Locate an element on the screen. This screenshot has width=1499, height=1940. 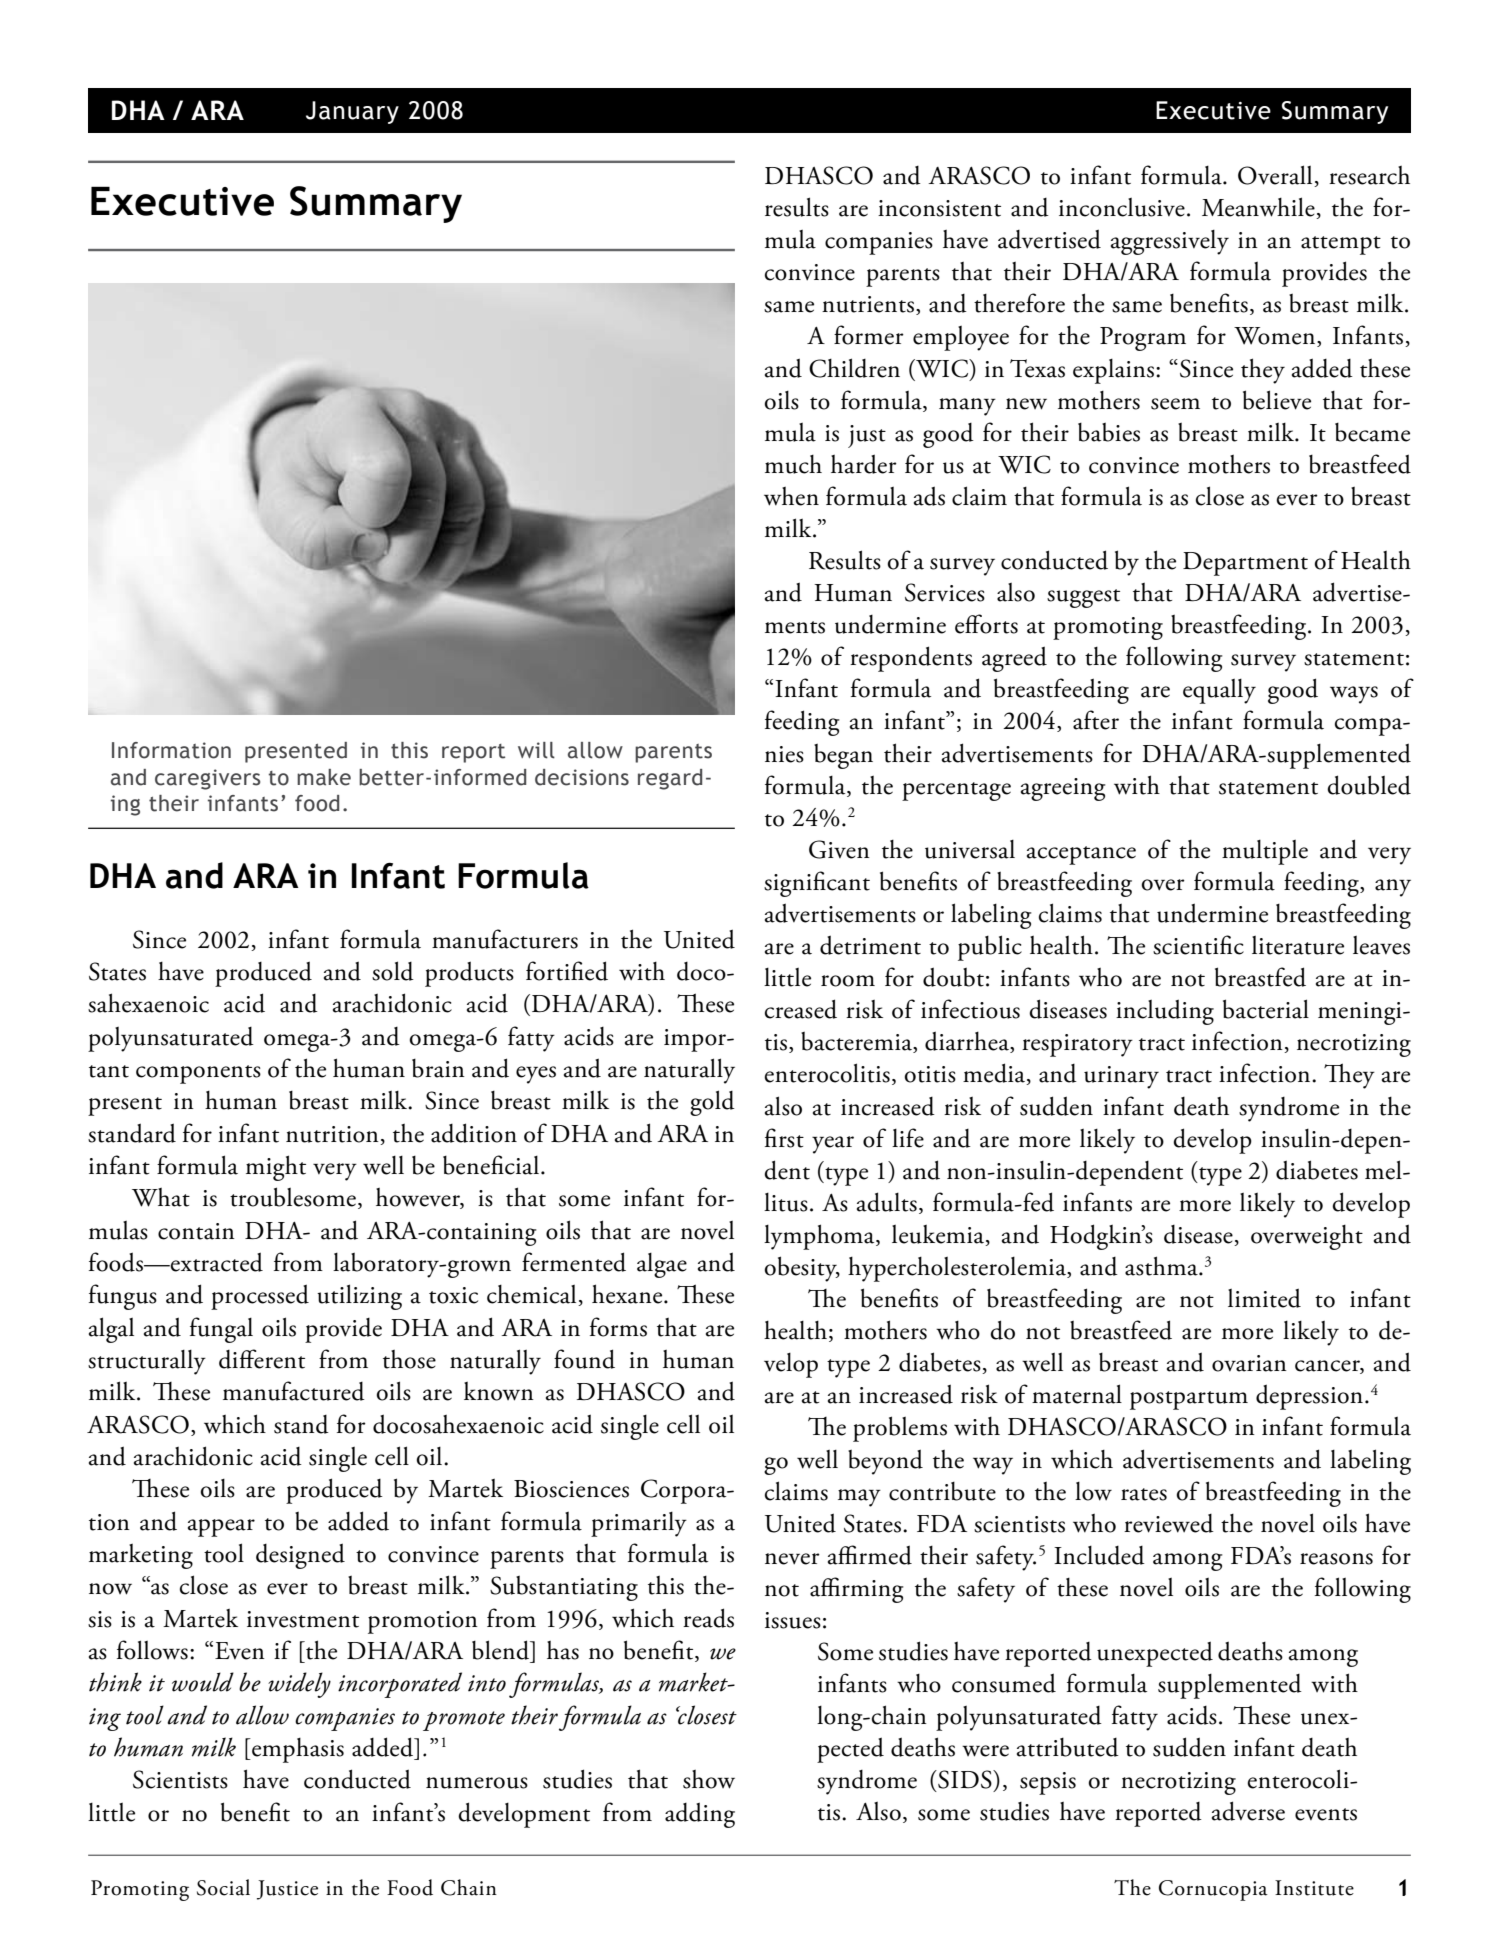
when is located at coordinates (791, 496).
